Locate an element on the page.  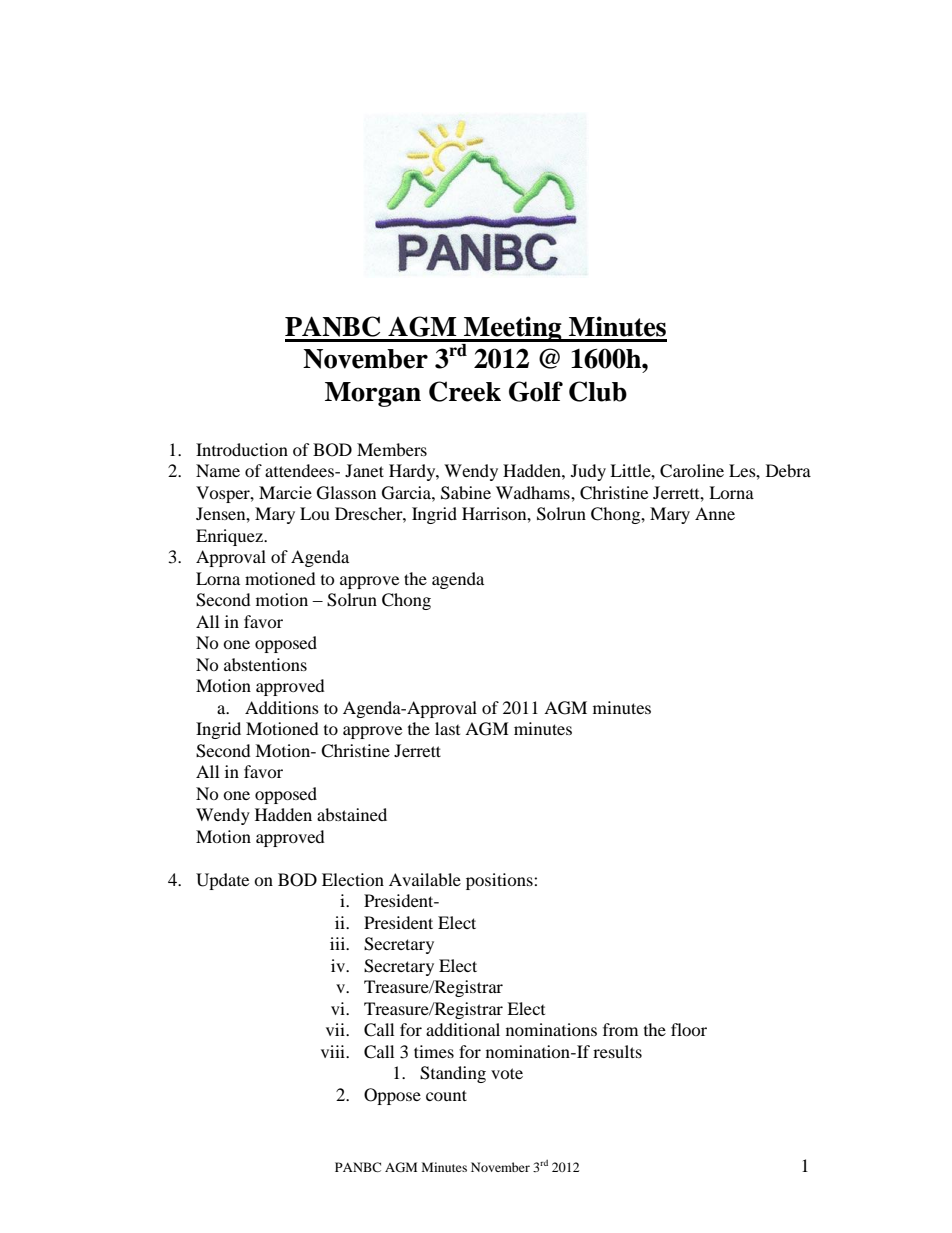
Morgan is located at coordinates (373, 394).
